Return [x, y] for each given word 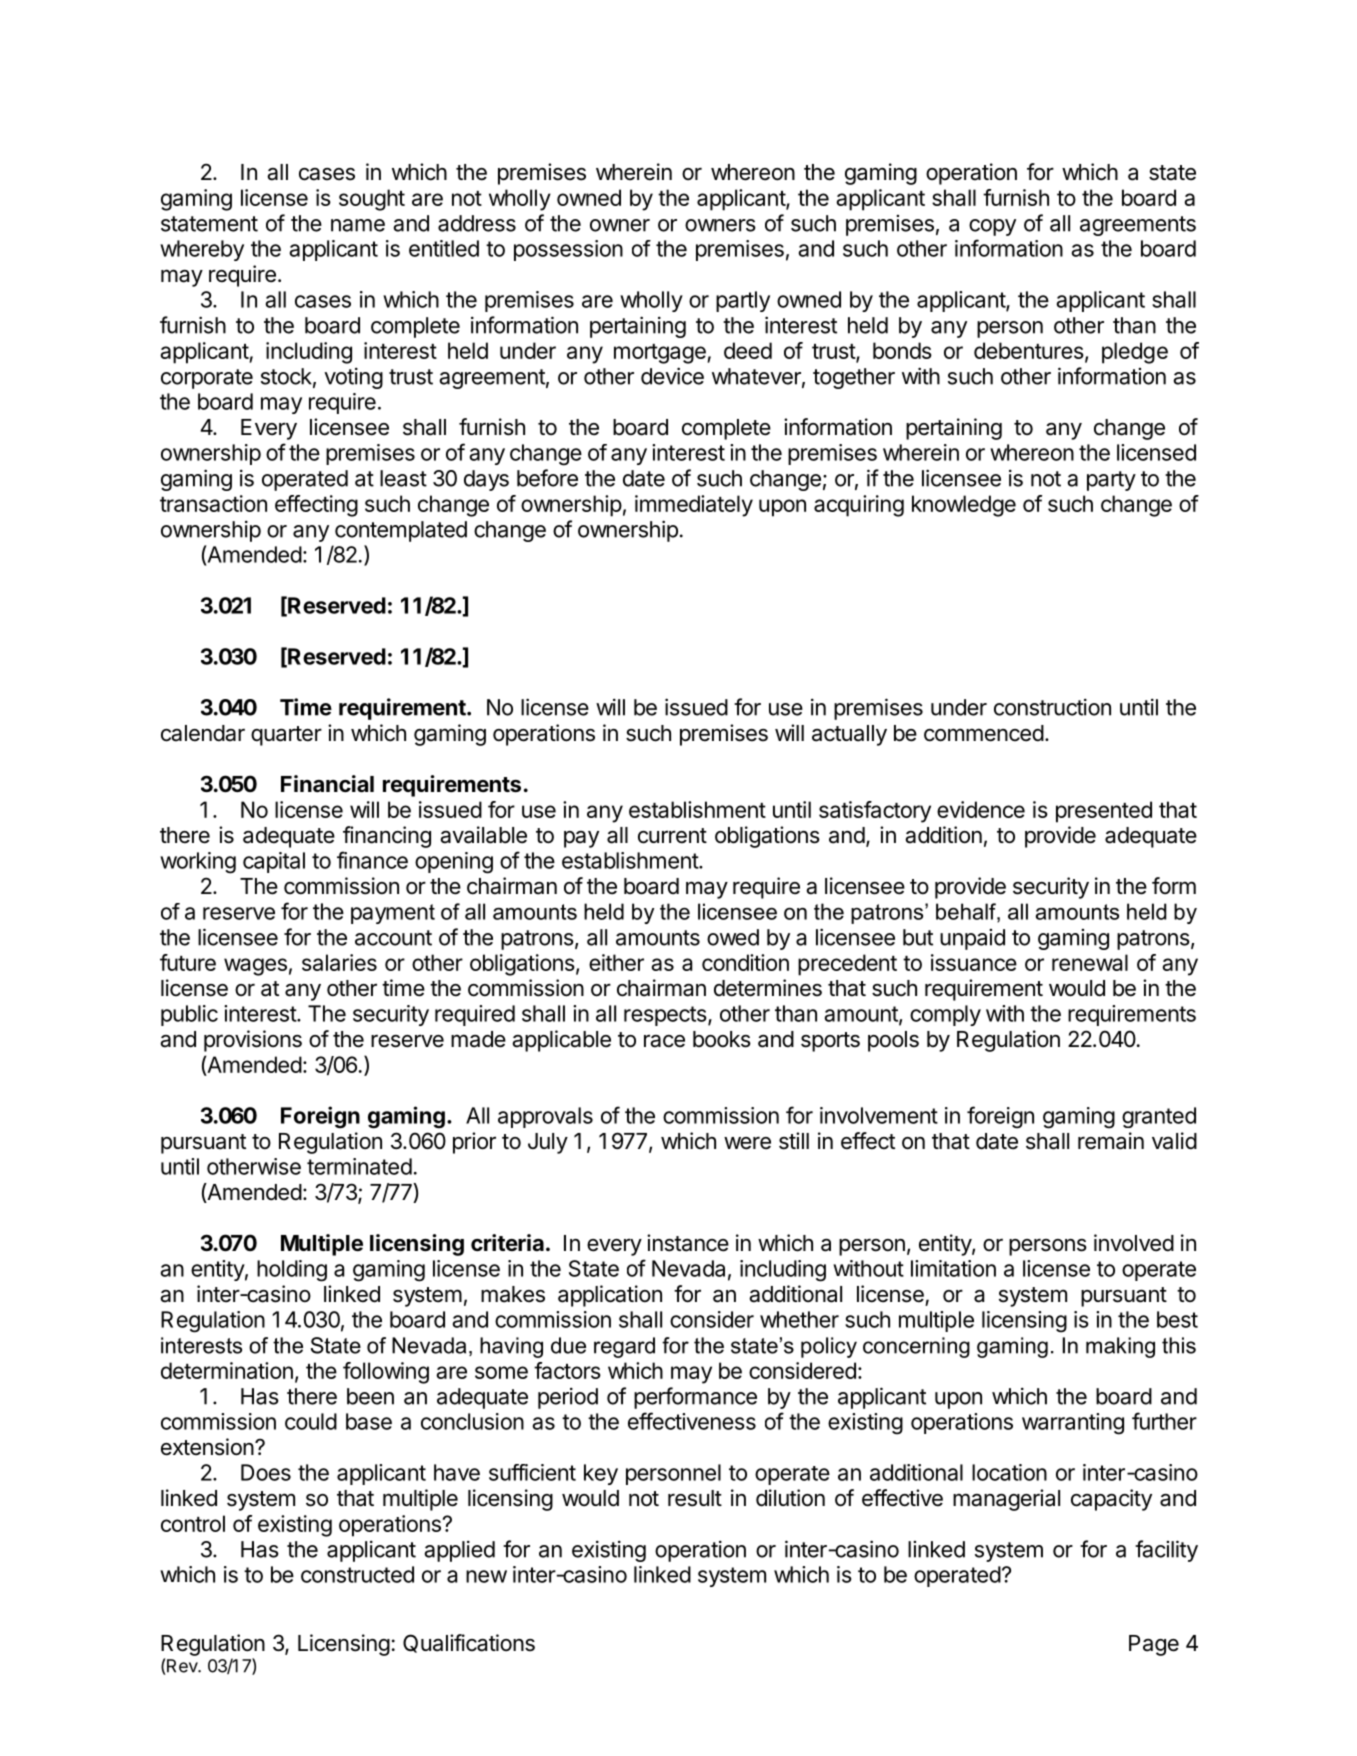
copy [992, 227]
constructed [357, 1574]
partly [743, 301]
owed [733, 937]
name [358, 225]
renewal [1090, 962]
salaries [339, 962]
